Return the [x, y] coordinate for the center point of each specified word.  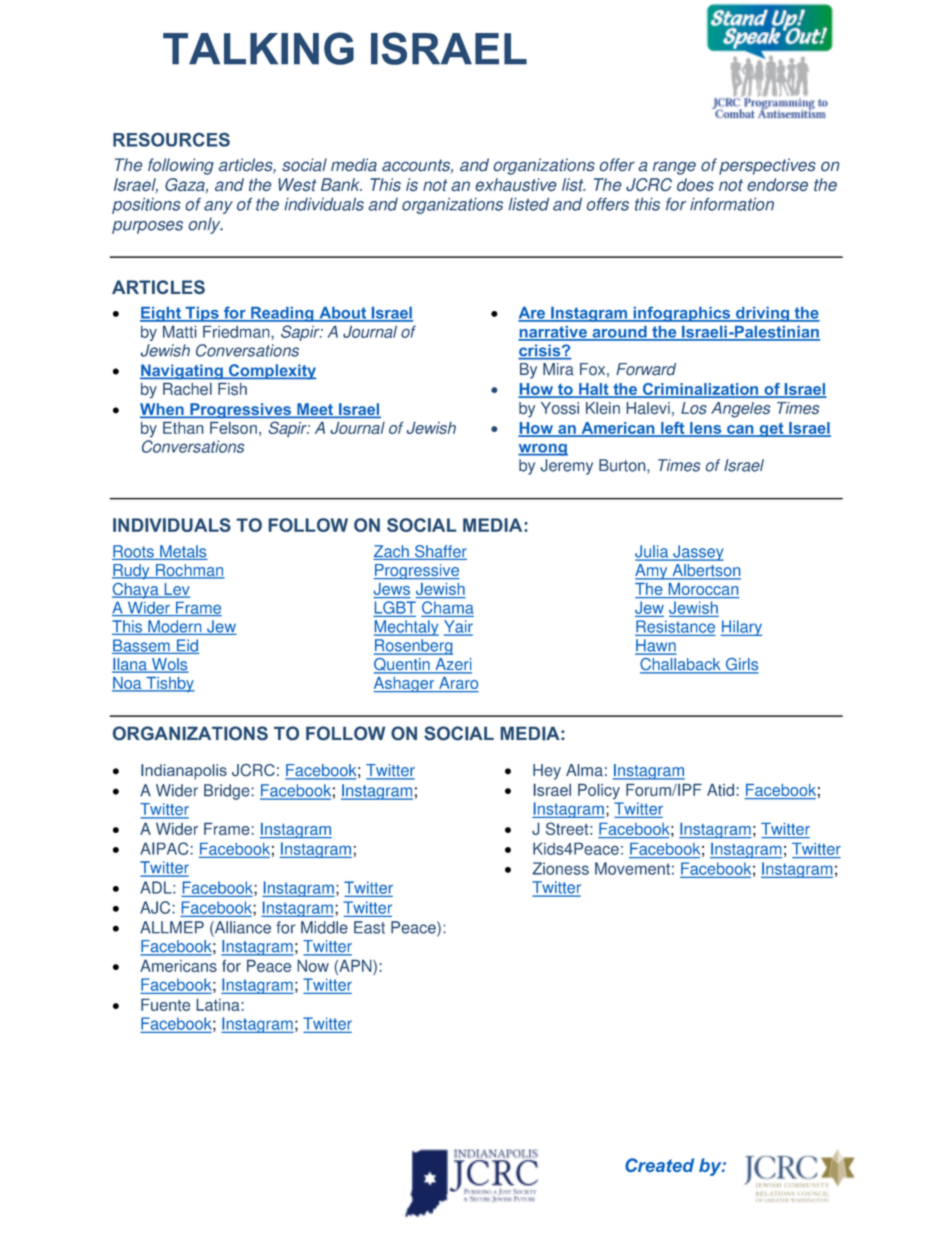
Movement [632, 868]
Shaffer [440, 552]
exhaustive [515, 184]
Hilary [741, 628]
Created [659, 1165]
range [674, 168]
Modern [175, 627]
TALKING [258, 48]
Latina [218, 1004]
